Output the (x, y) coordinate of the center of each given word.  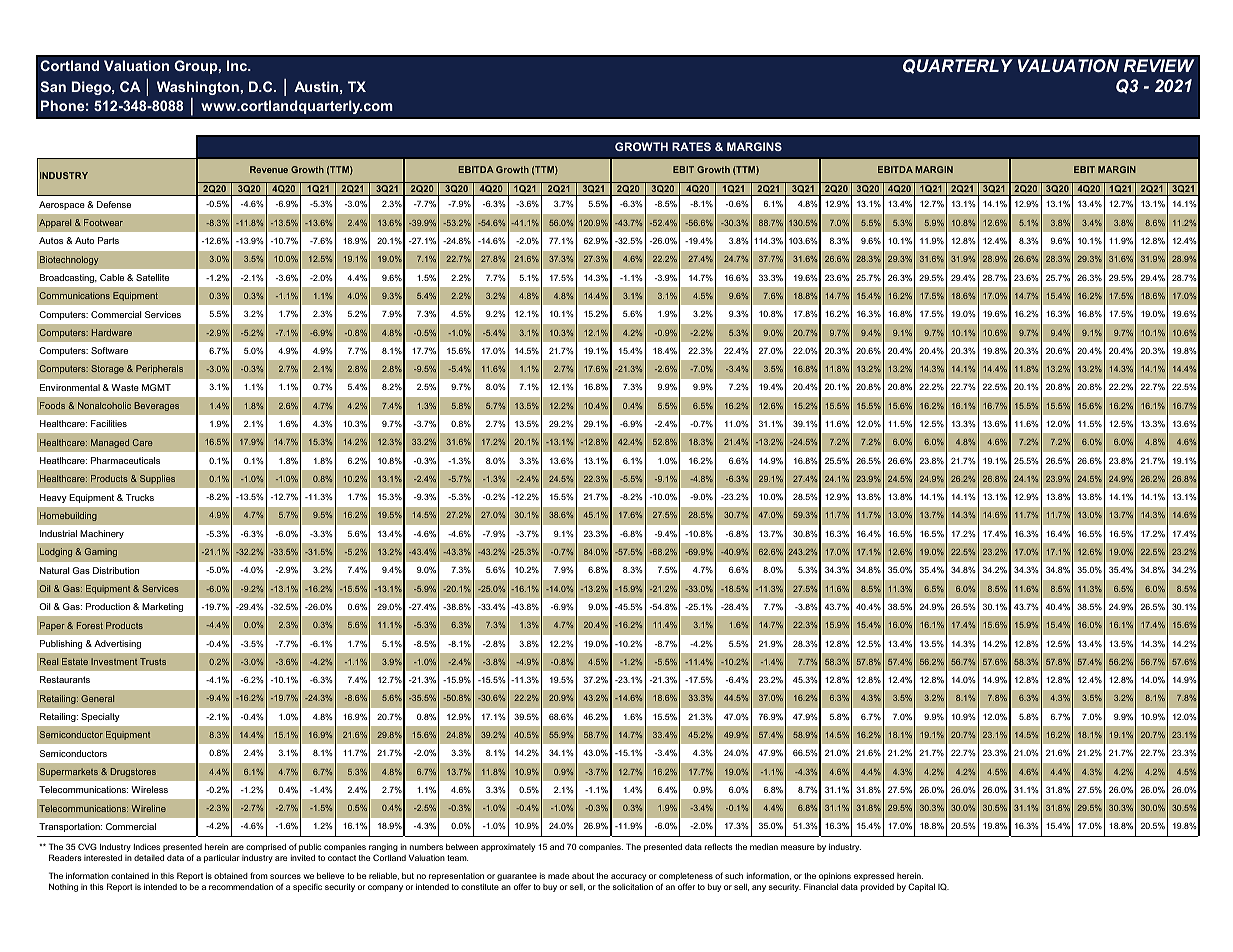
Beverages (156, 406)
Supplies (157, 479)
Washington (199, 88)
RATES (691, 146)
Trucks (140, 497)
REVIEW (1159, 65)
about (583, 876)
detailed (149, 857)
